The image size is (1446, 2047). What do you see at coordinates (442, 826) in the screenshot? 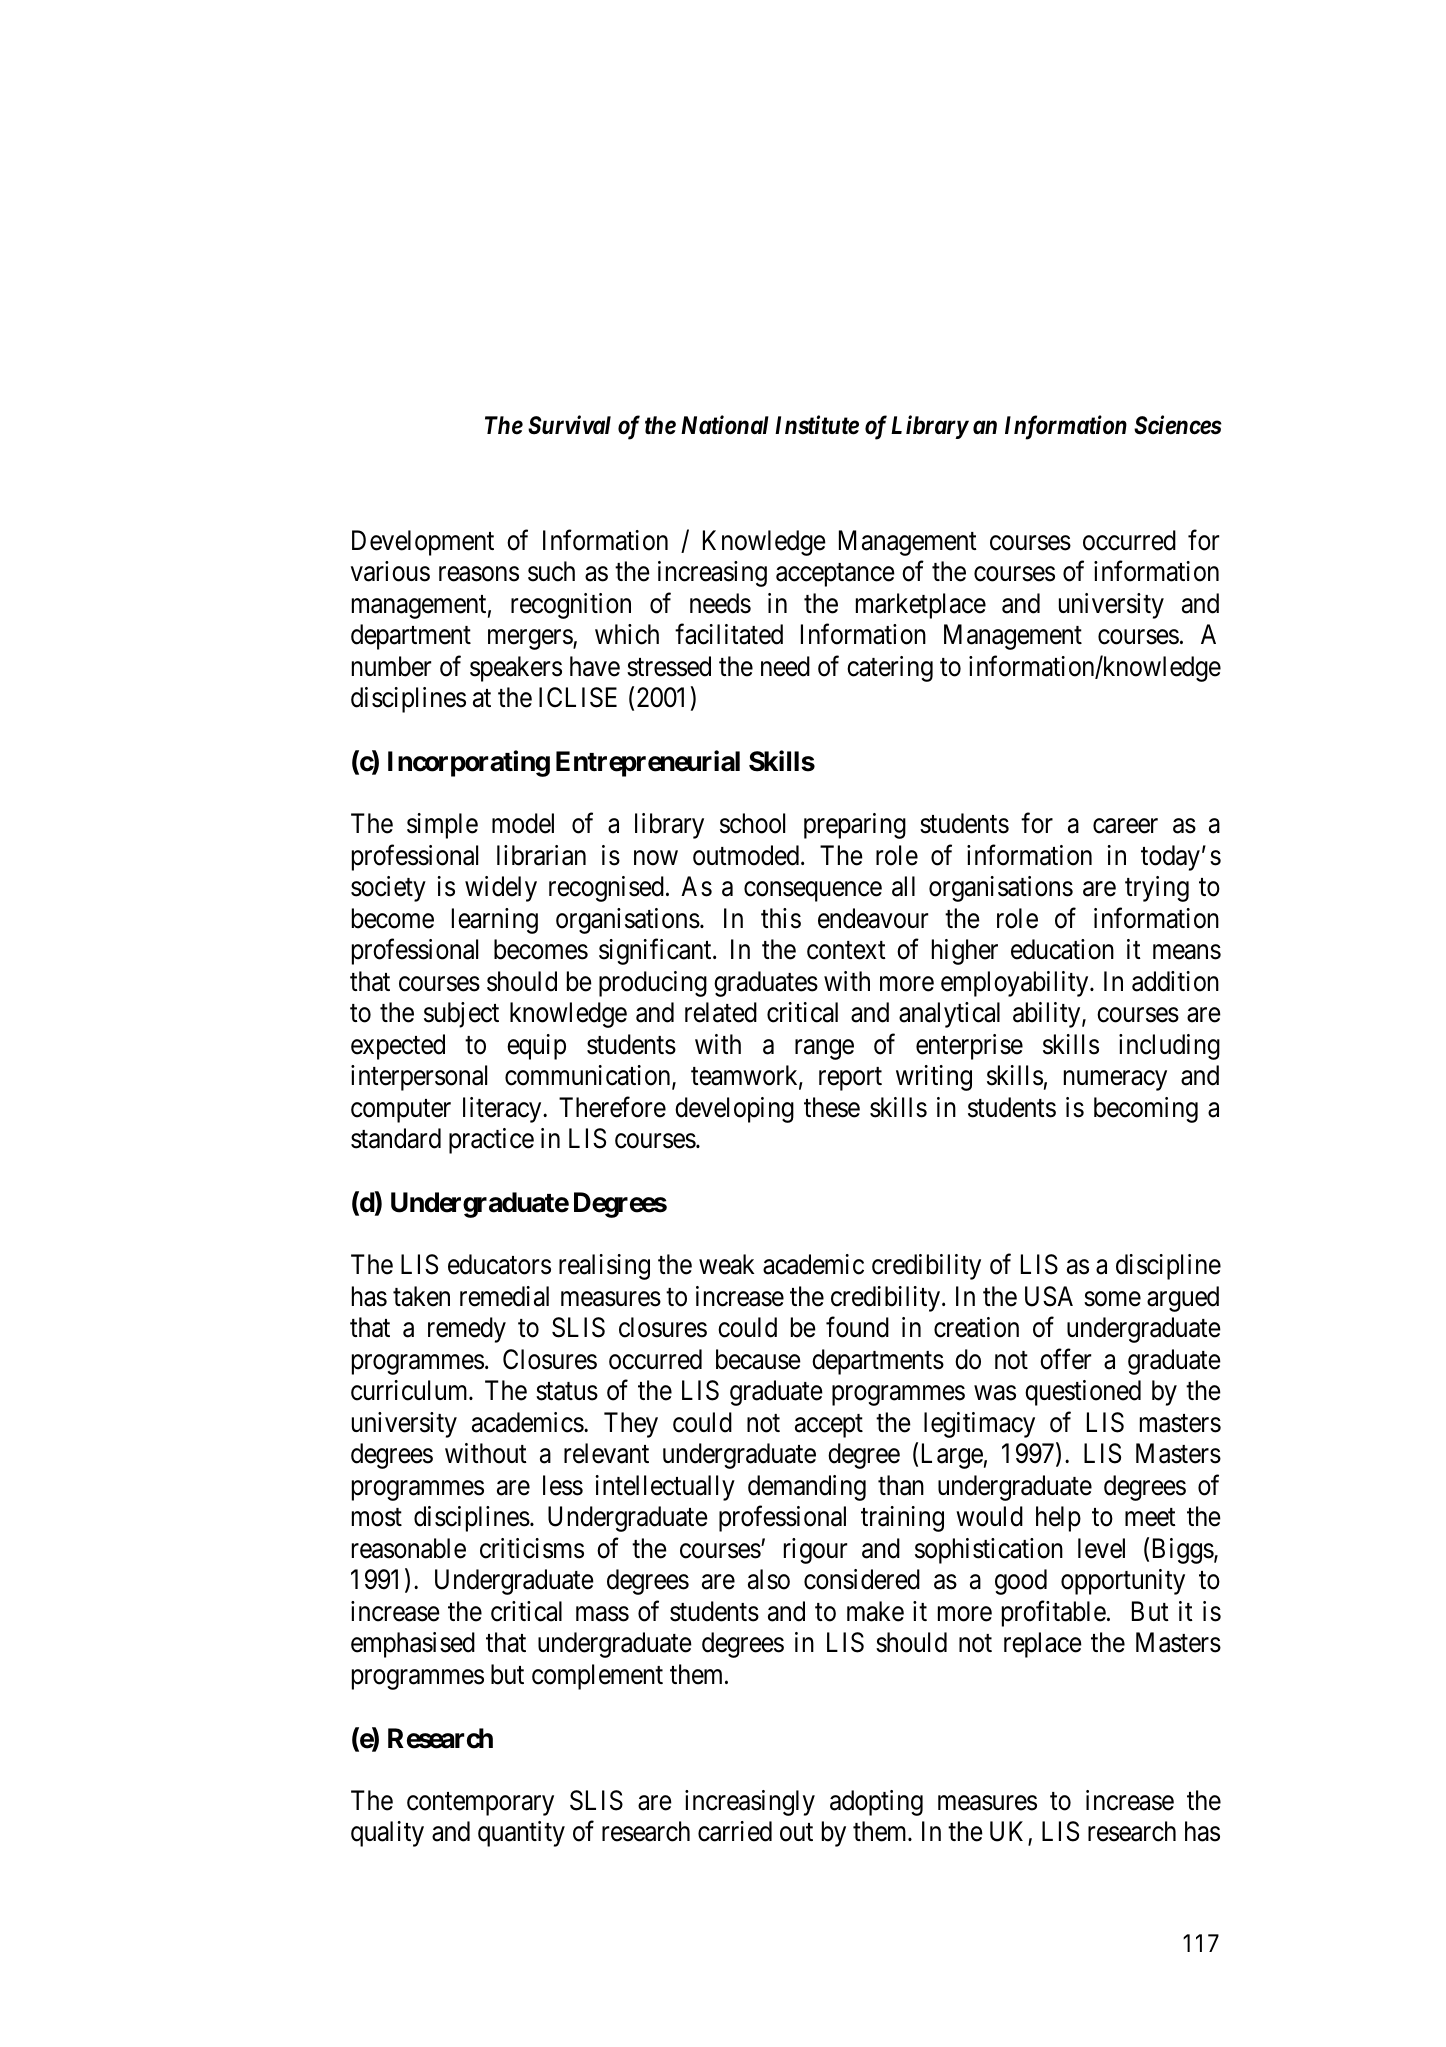
I see `simple` at bounding box center [442, 826].
